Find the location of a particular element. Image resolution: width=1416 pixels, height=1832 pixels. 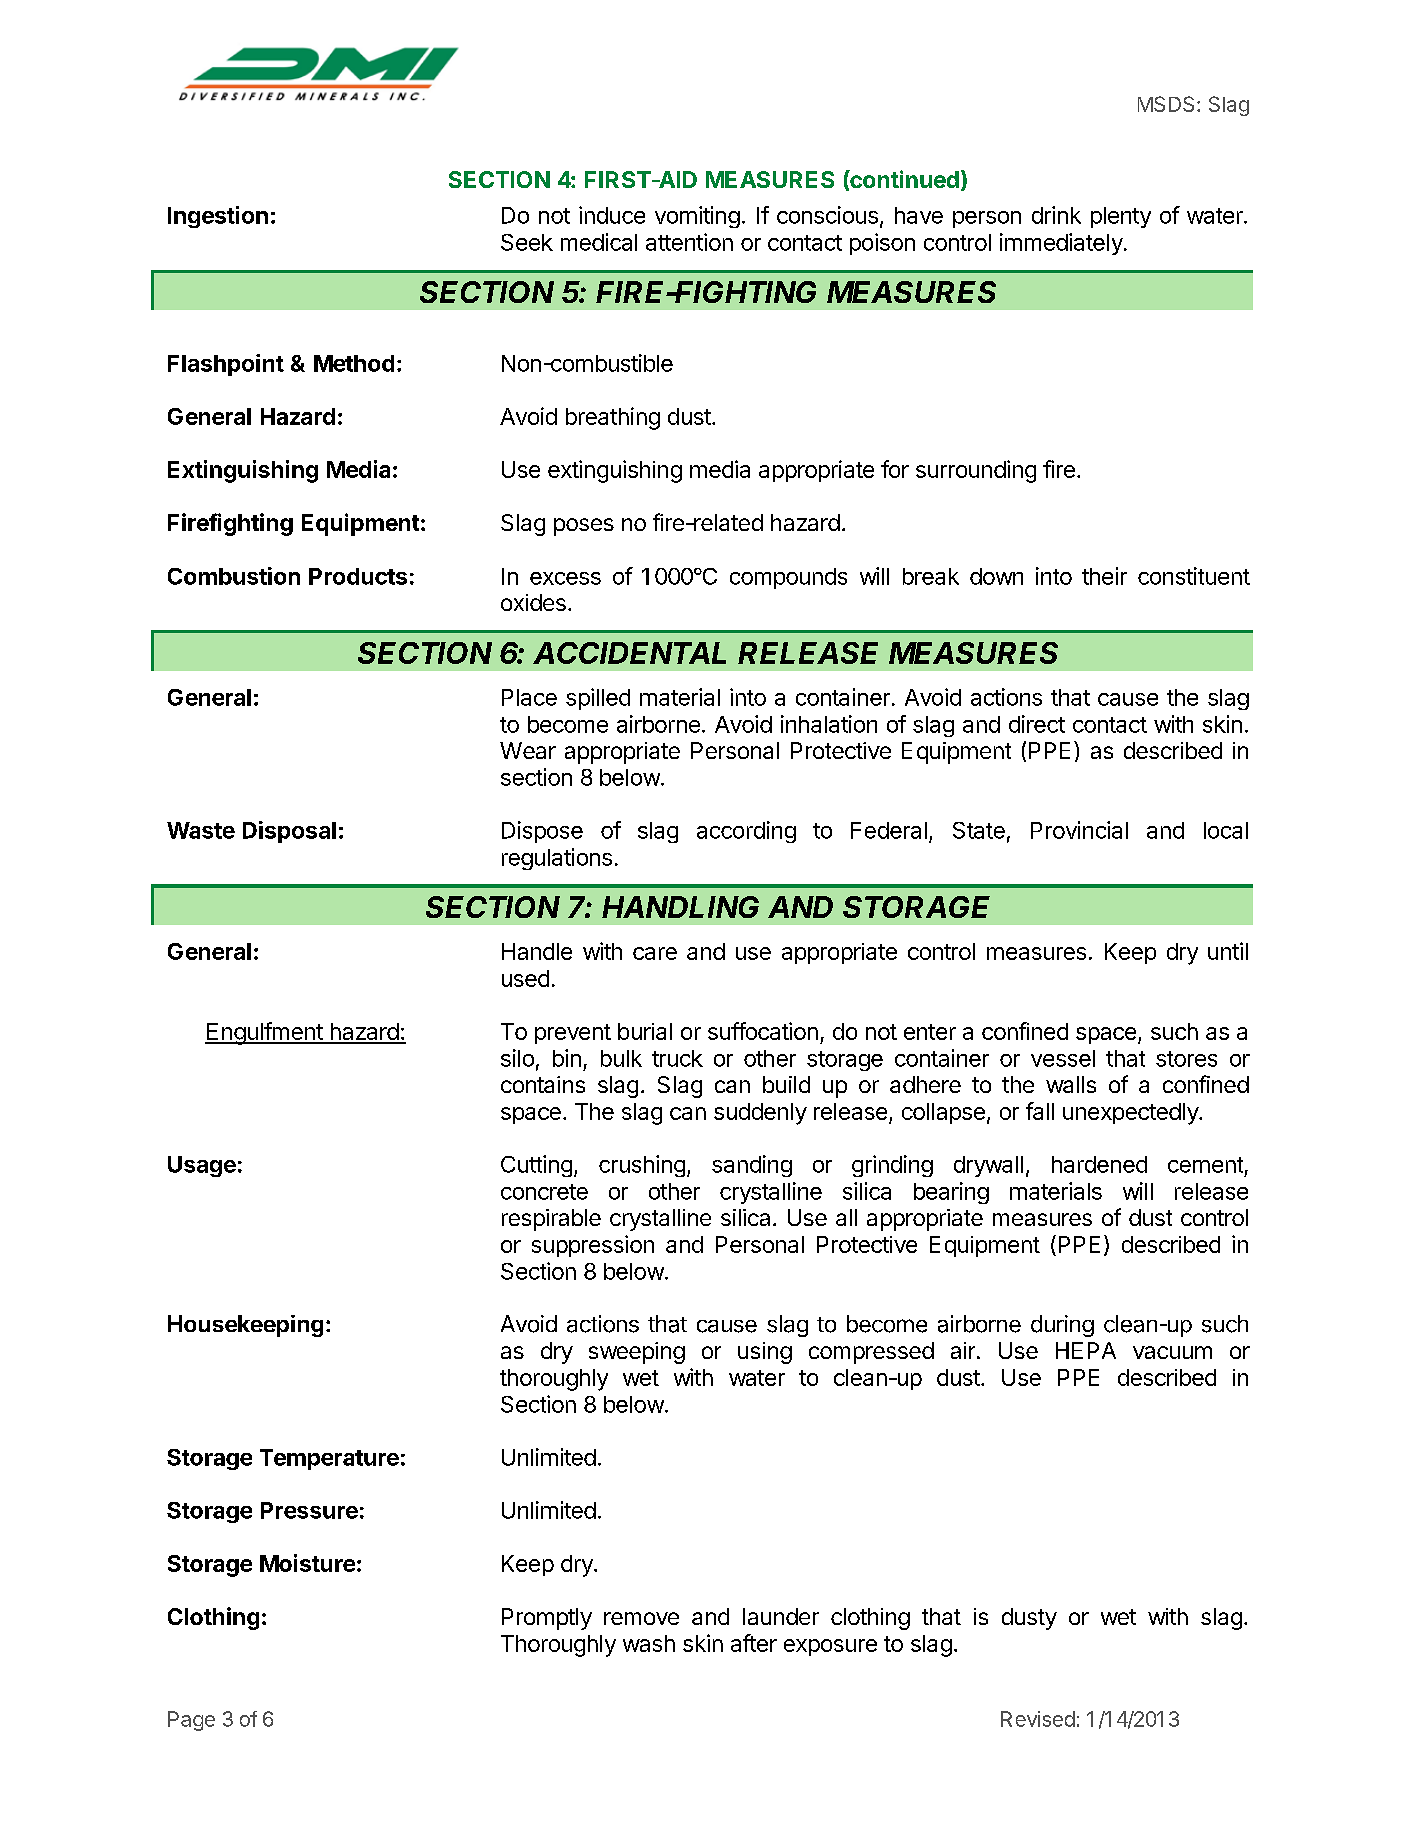

compounds is located at coordinates (788, 578).
